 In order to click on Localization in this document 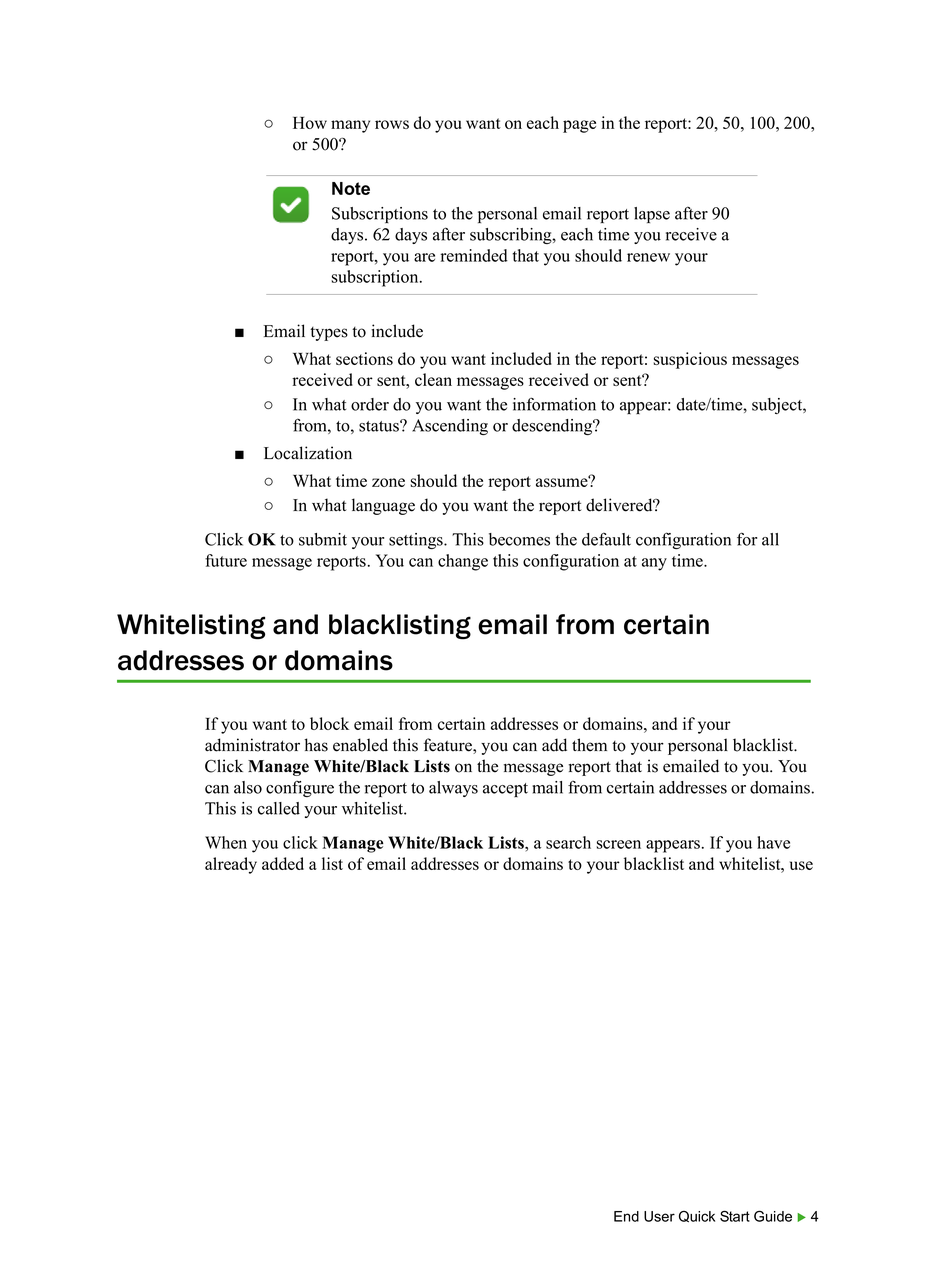, I will do `click(308, 453)`.
